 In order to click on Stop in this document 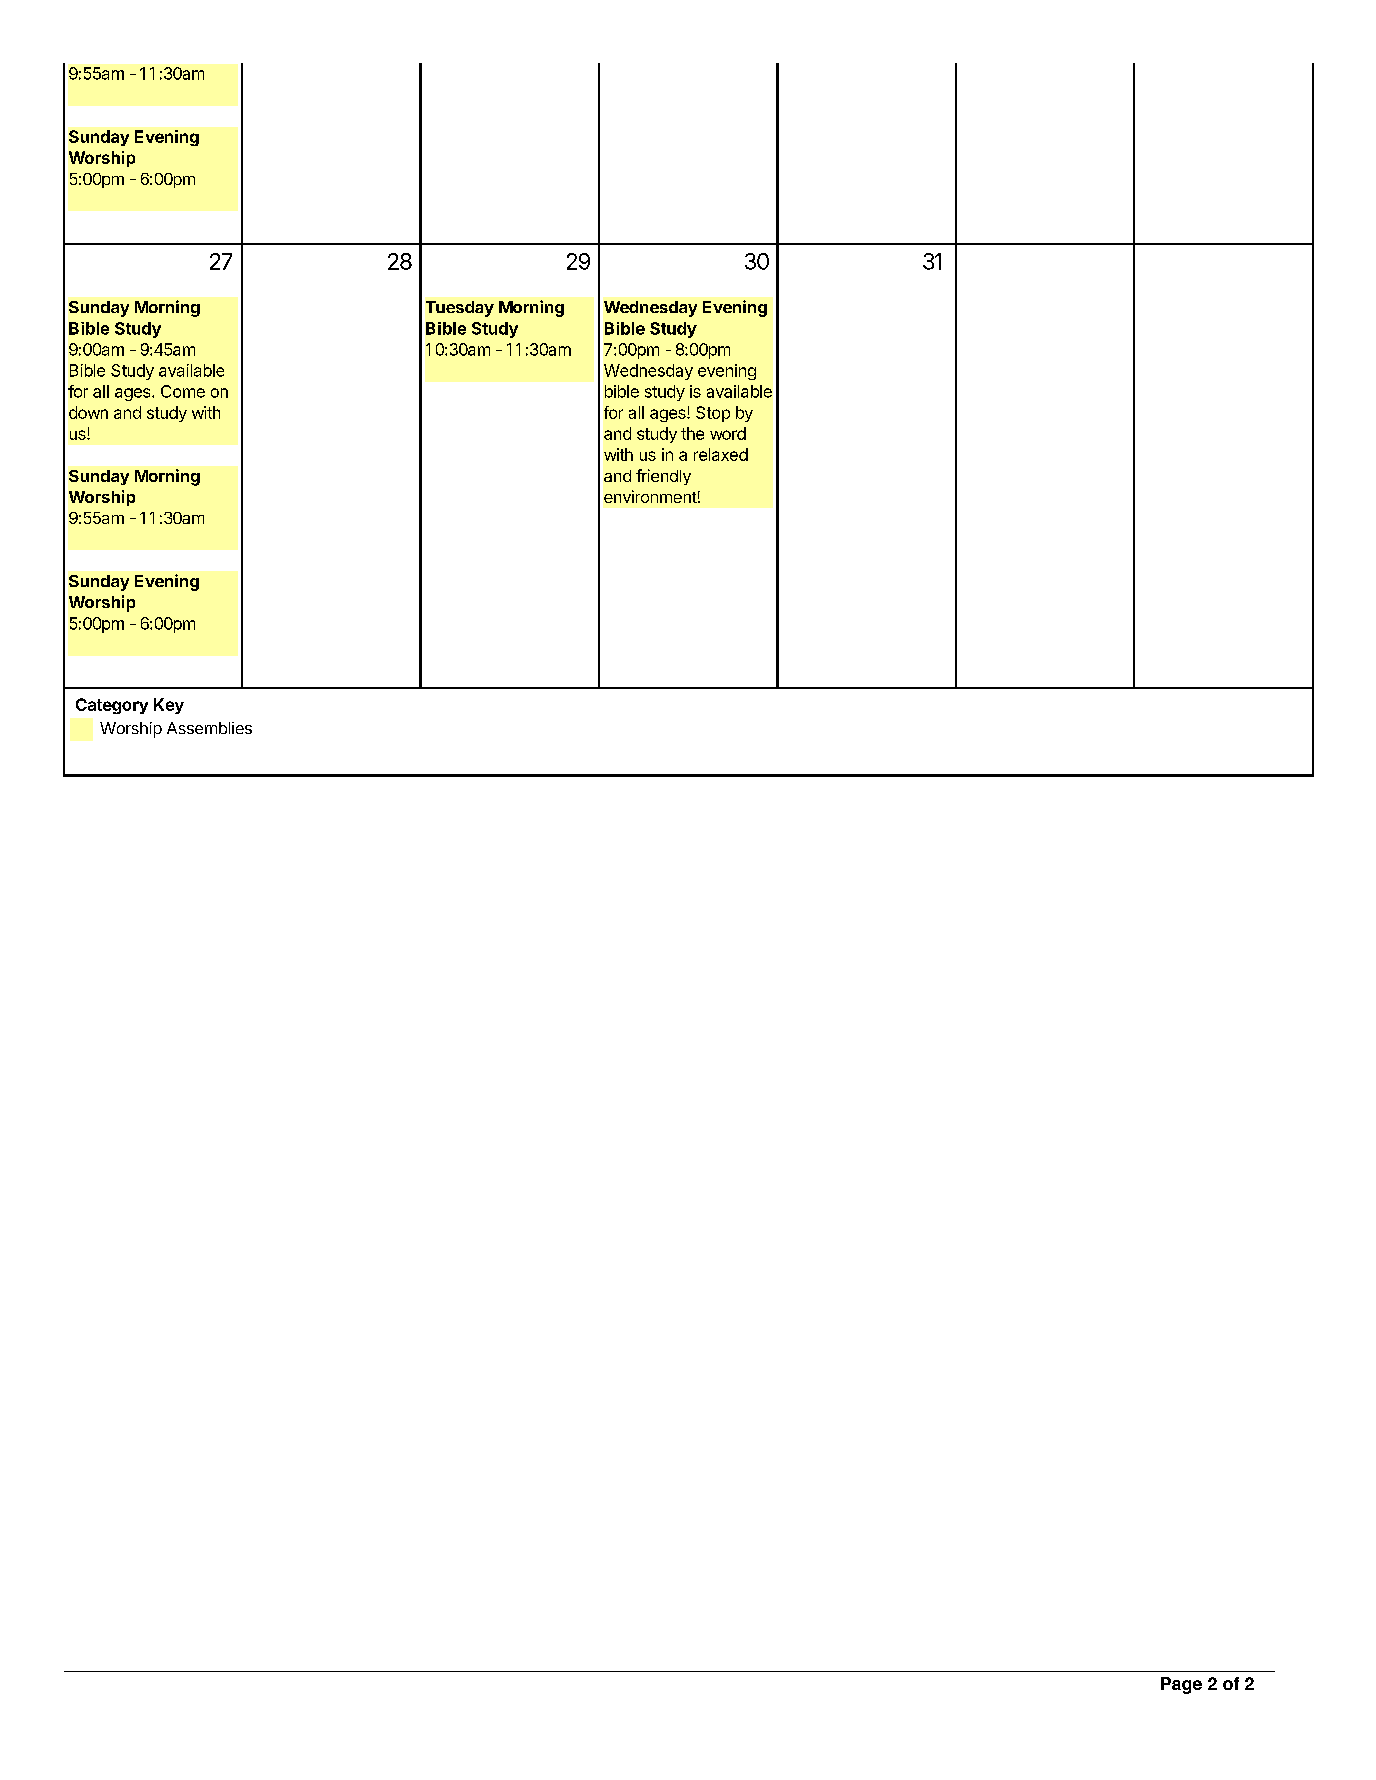, I will do `click(713, 414)`.
